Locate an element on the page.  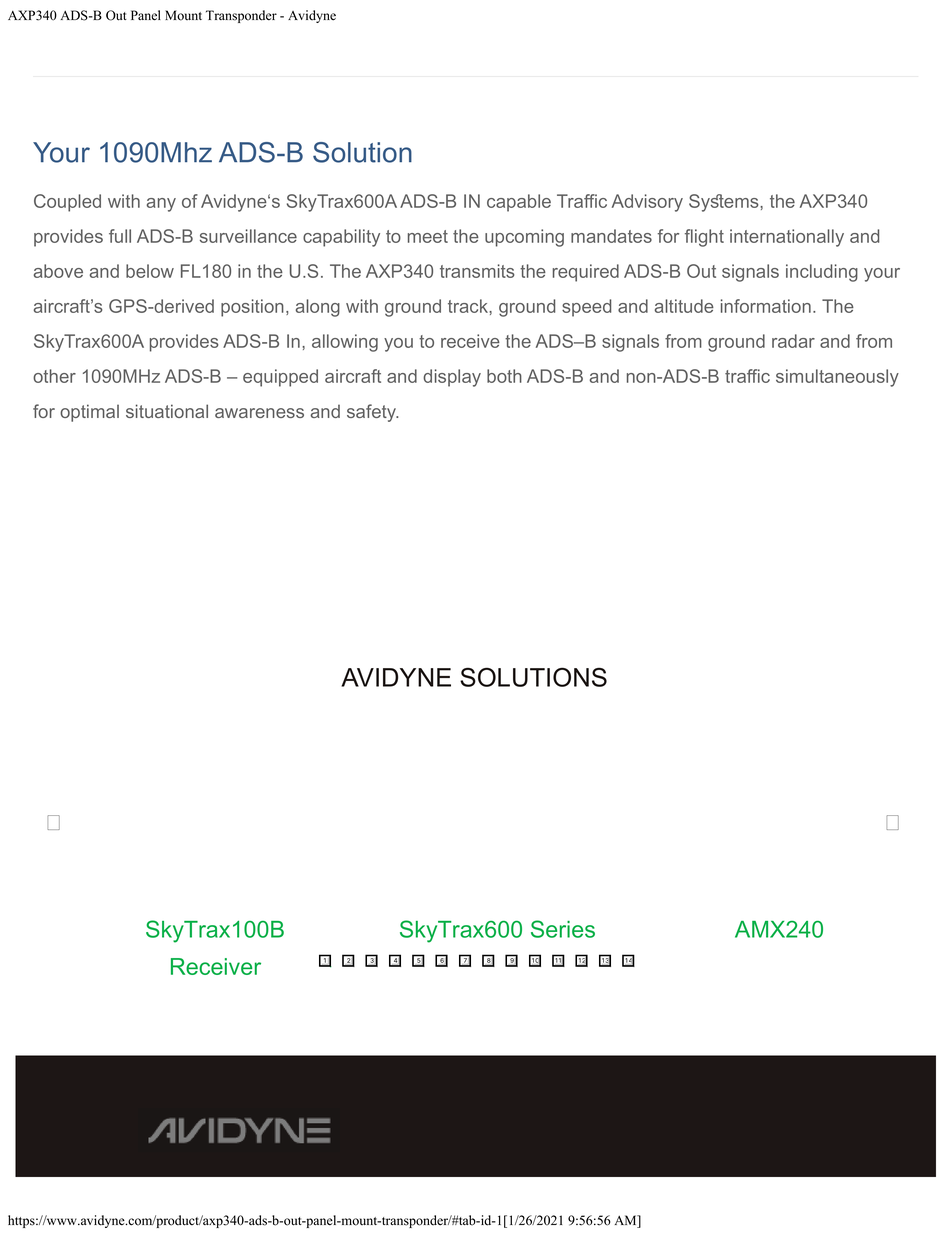
allowing is located at coordinates (345, 343).
